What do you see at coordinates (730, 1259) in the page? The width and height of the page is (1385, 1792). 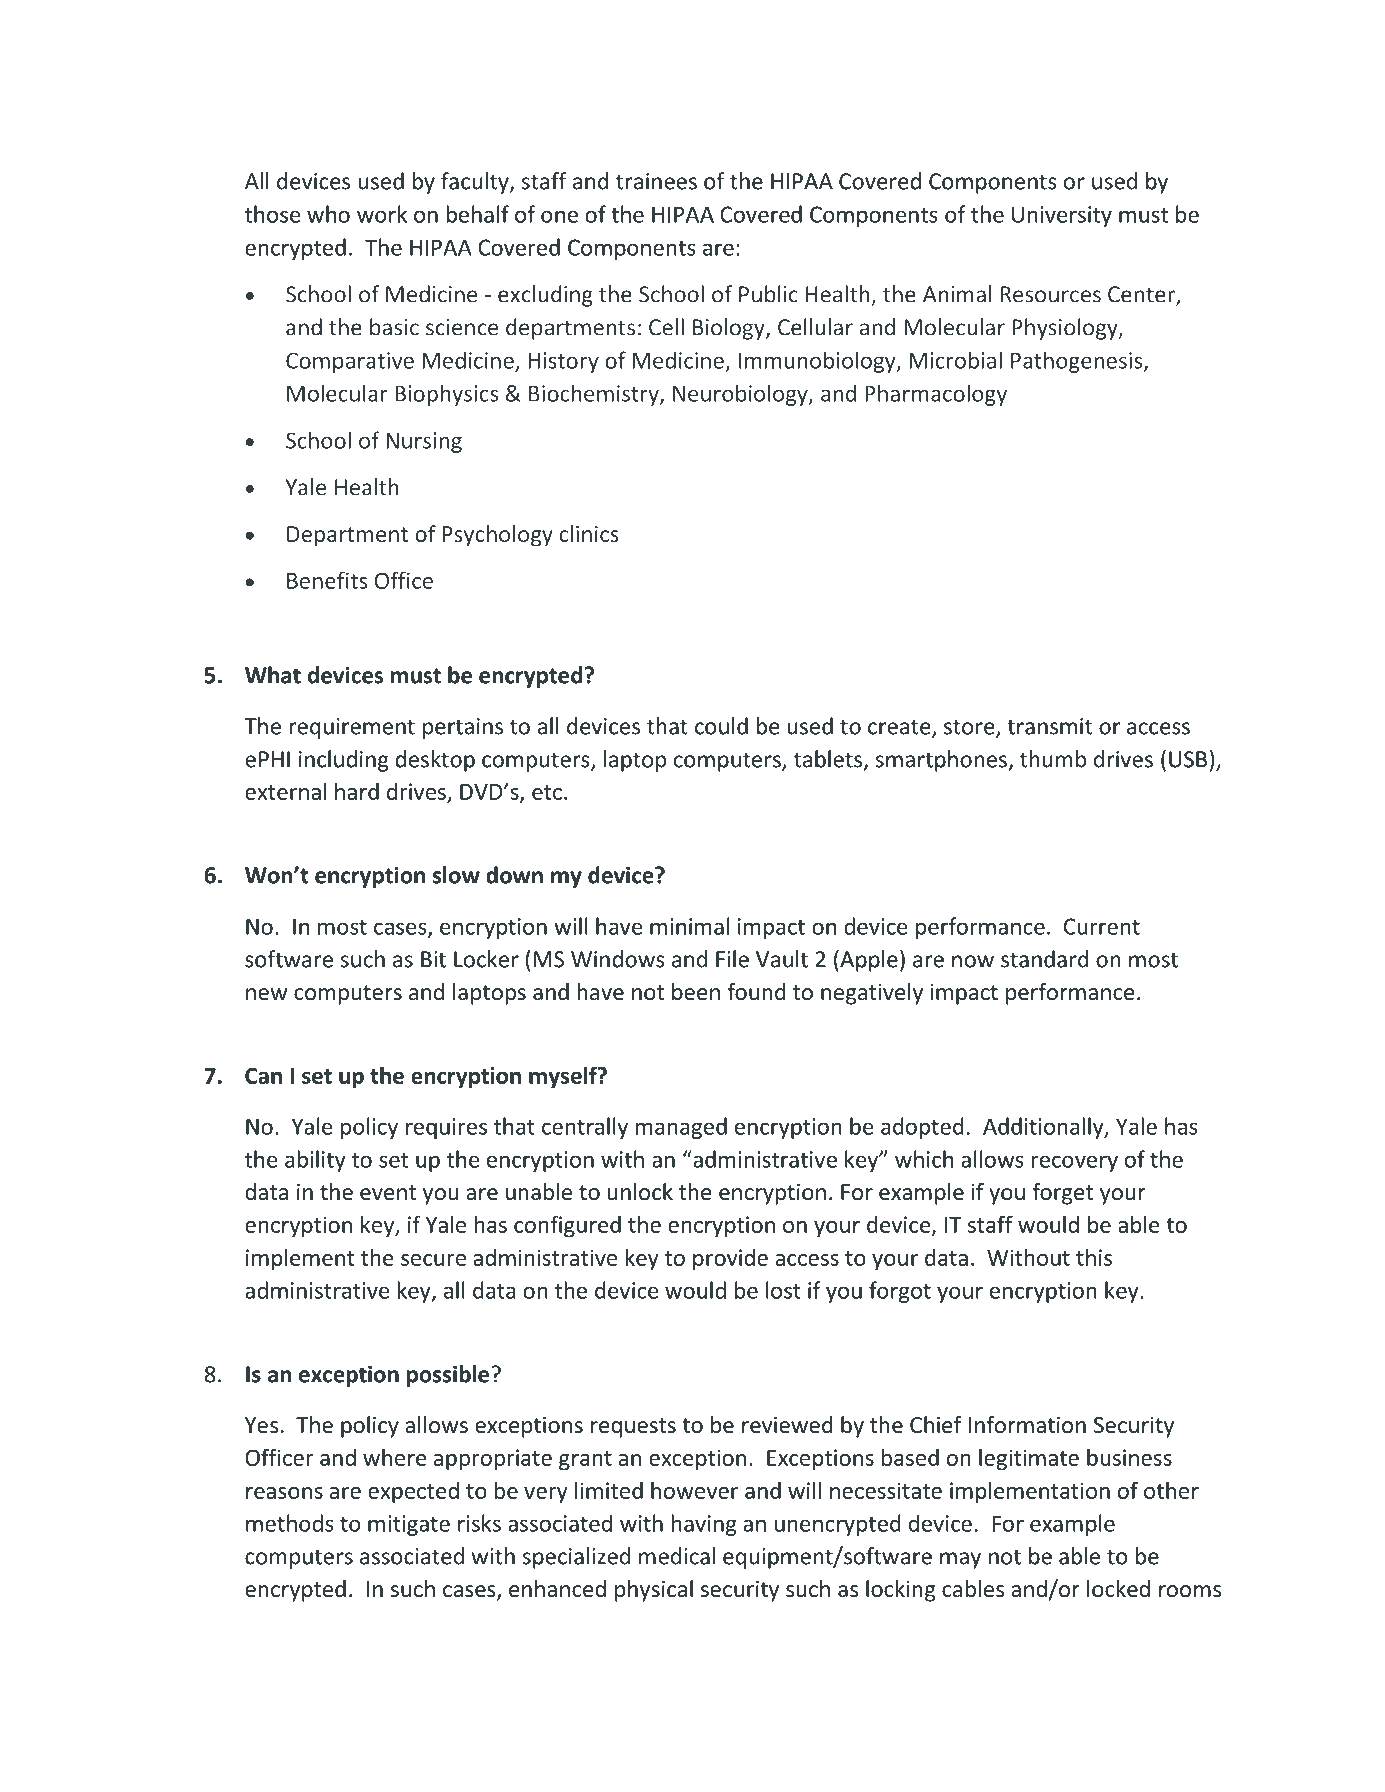 I see `provide` at bounding box center [730, 1259].
